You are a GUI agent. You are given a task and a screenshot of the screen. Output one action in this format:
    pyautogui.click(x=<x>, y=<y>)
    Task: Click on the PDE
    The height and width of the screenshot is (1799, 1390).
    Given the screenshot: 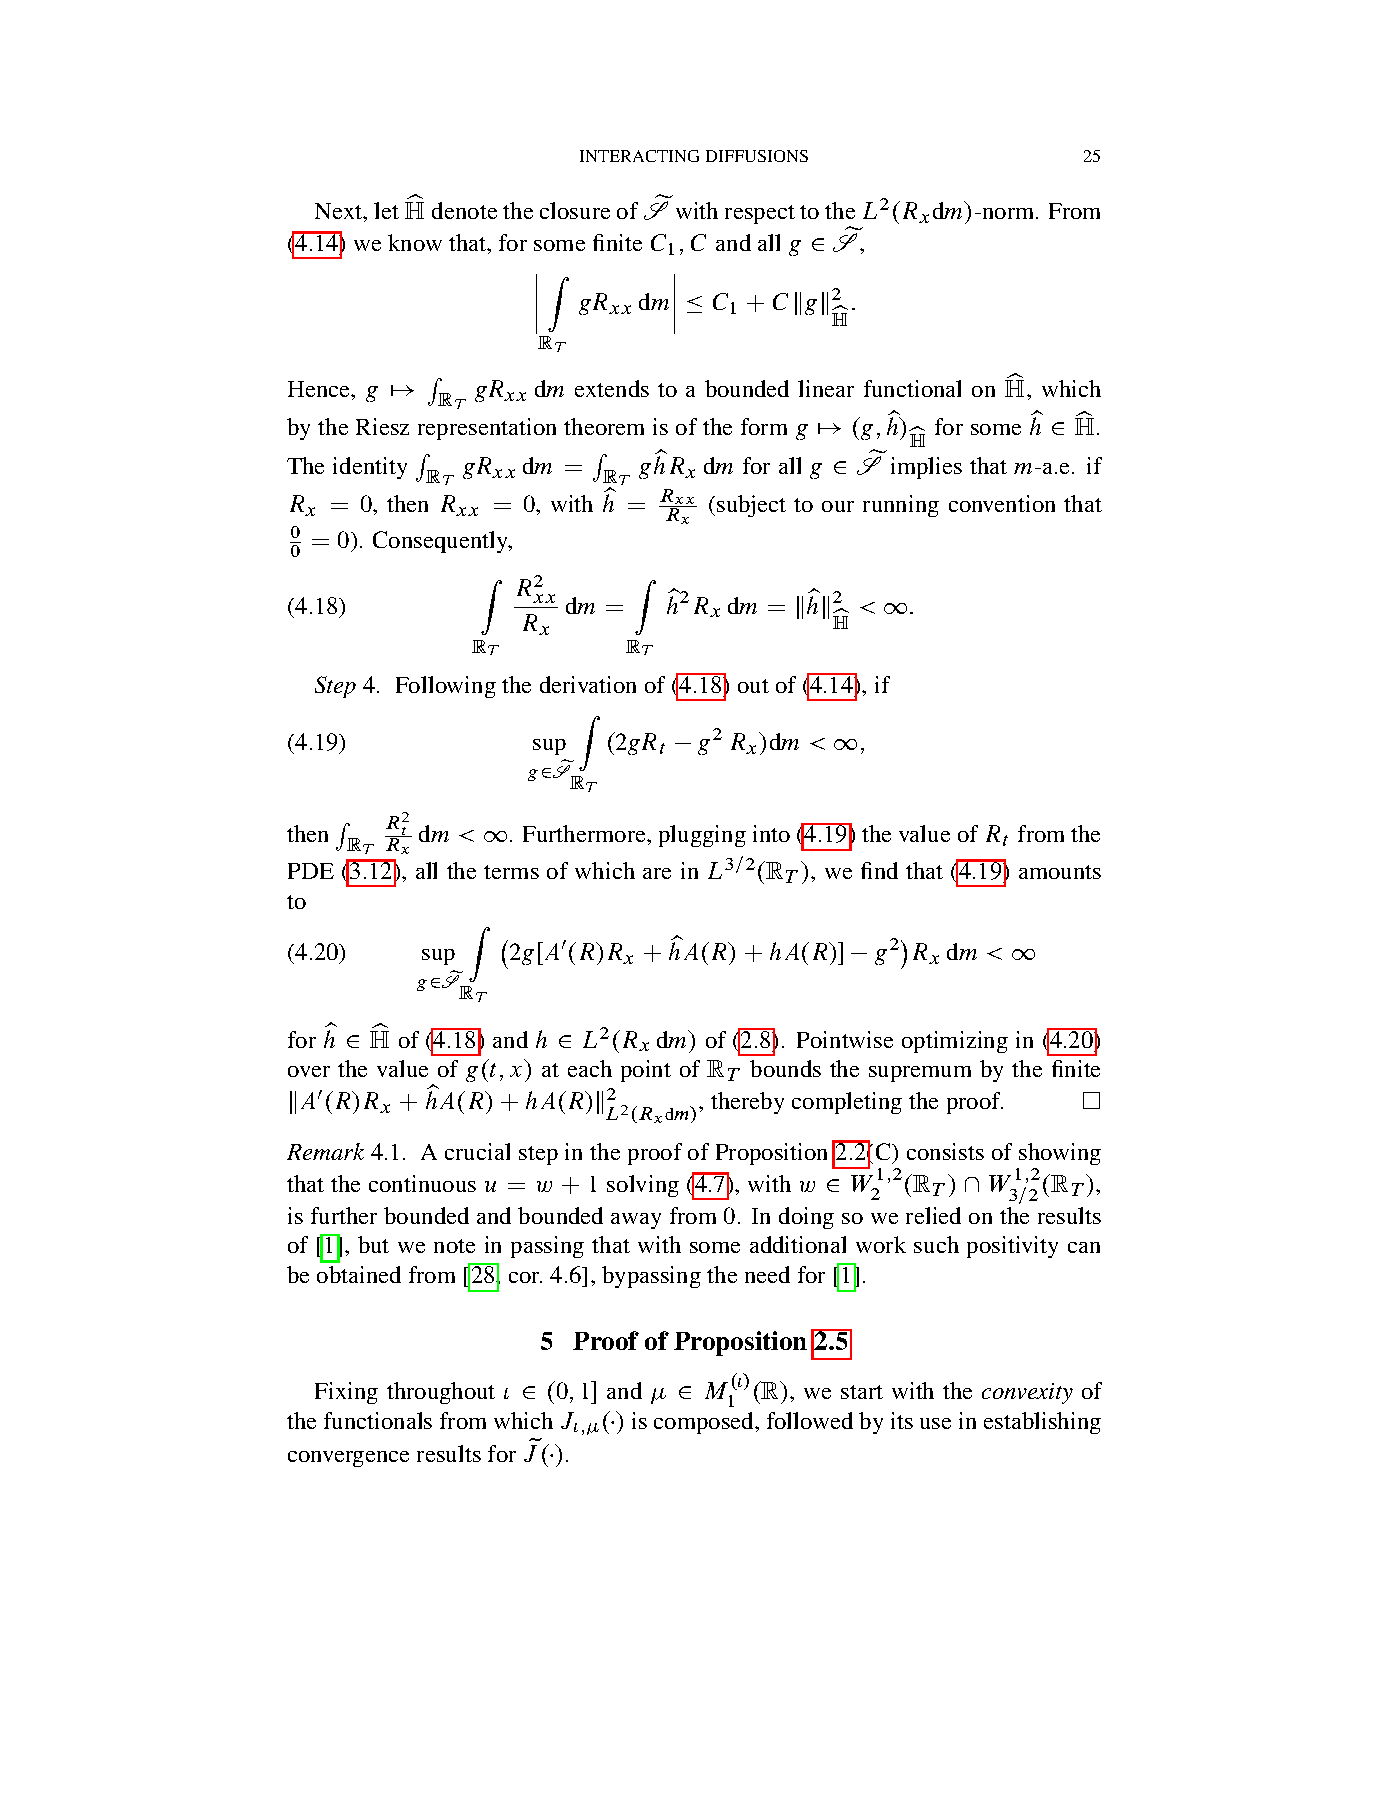 What is the action you would take?
    pyautogui.click(x=311, y=871)
